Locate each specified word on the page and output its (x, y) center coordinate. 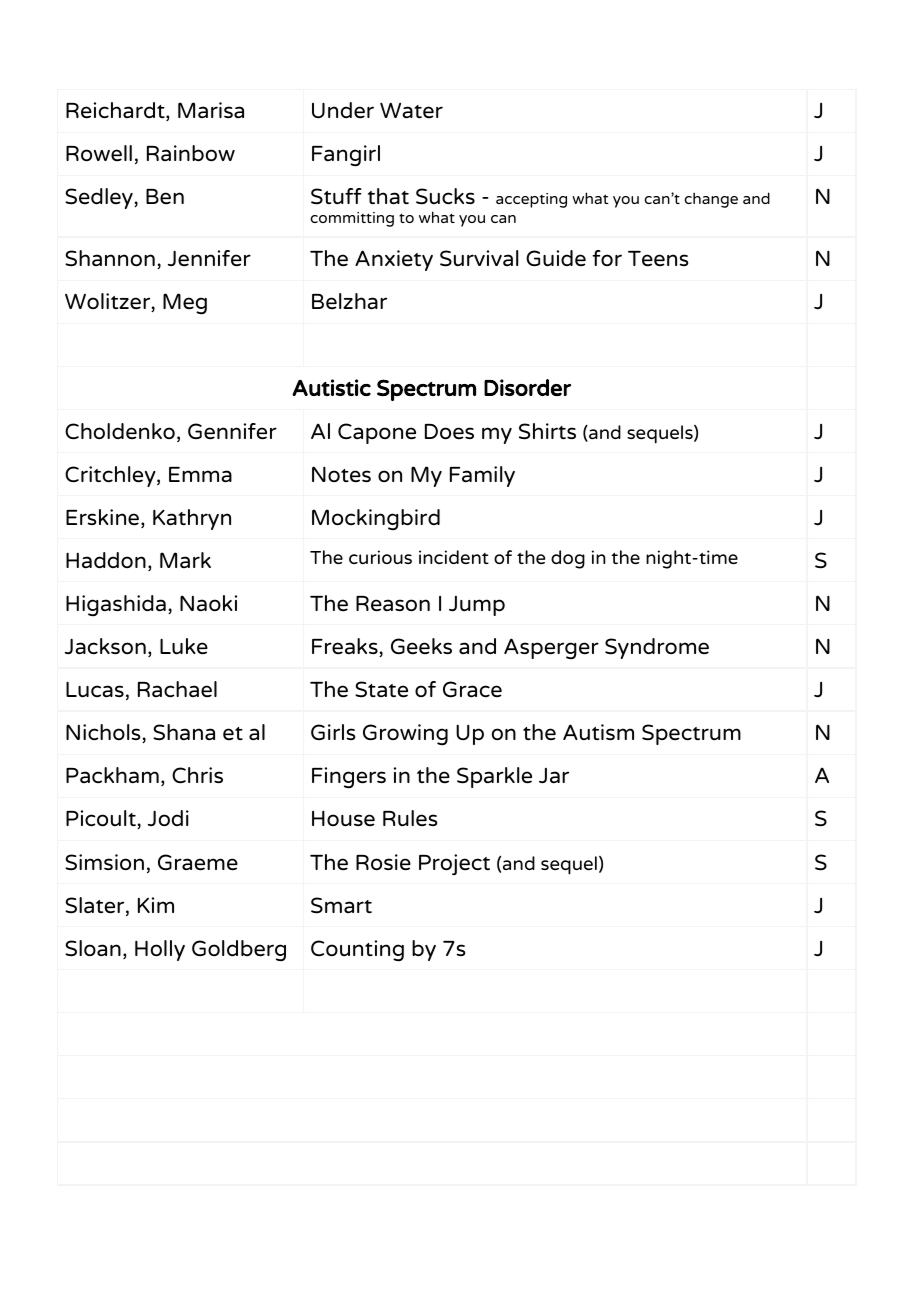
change (711, 200)
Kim (156, 905)
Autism (598, 732)
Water (411, 111)
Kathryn (192, 519)
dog (568, 559)
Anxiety (394, 260)
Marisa (211, 110)
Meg (185, 304)
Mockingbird (376, 519)
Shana (184, 732)
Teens (658, 259)
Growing (405, 735)
